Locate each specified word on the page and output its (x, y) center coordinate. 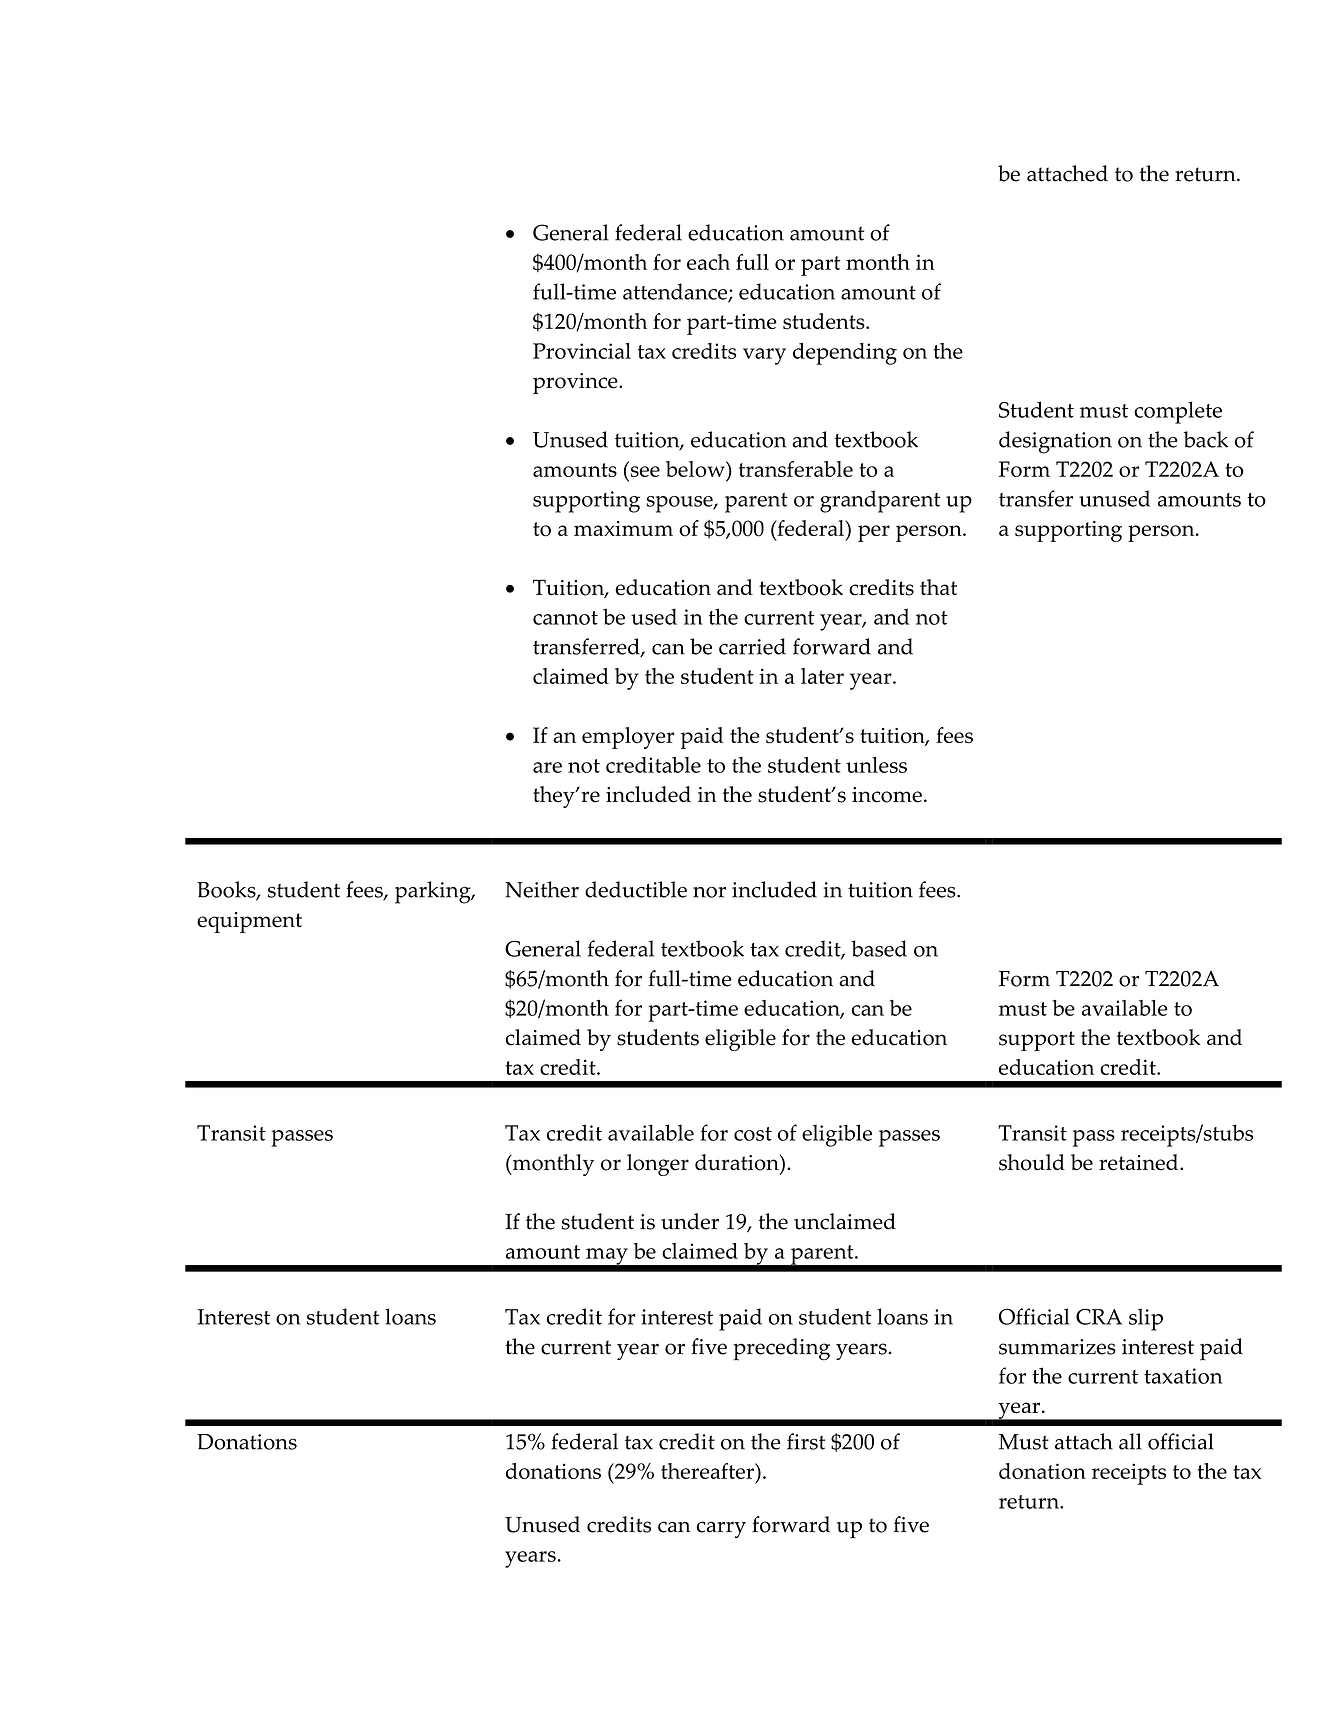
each (708, 262)
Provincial (582, 351)
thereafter (708, 1471)
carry (721, 1529)
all (1130, 1441)
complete (1178, 412)
